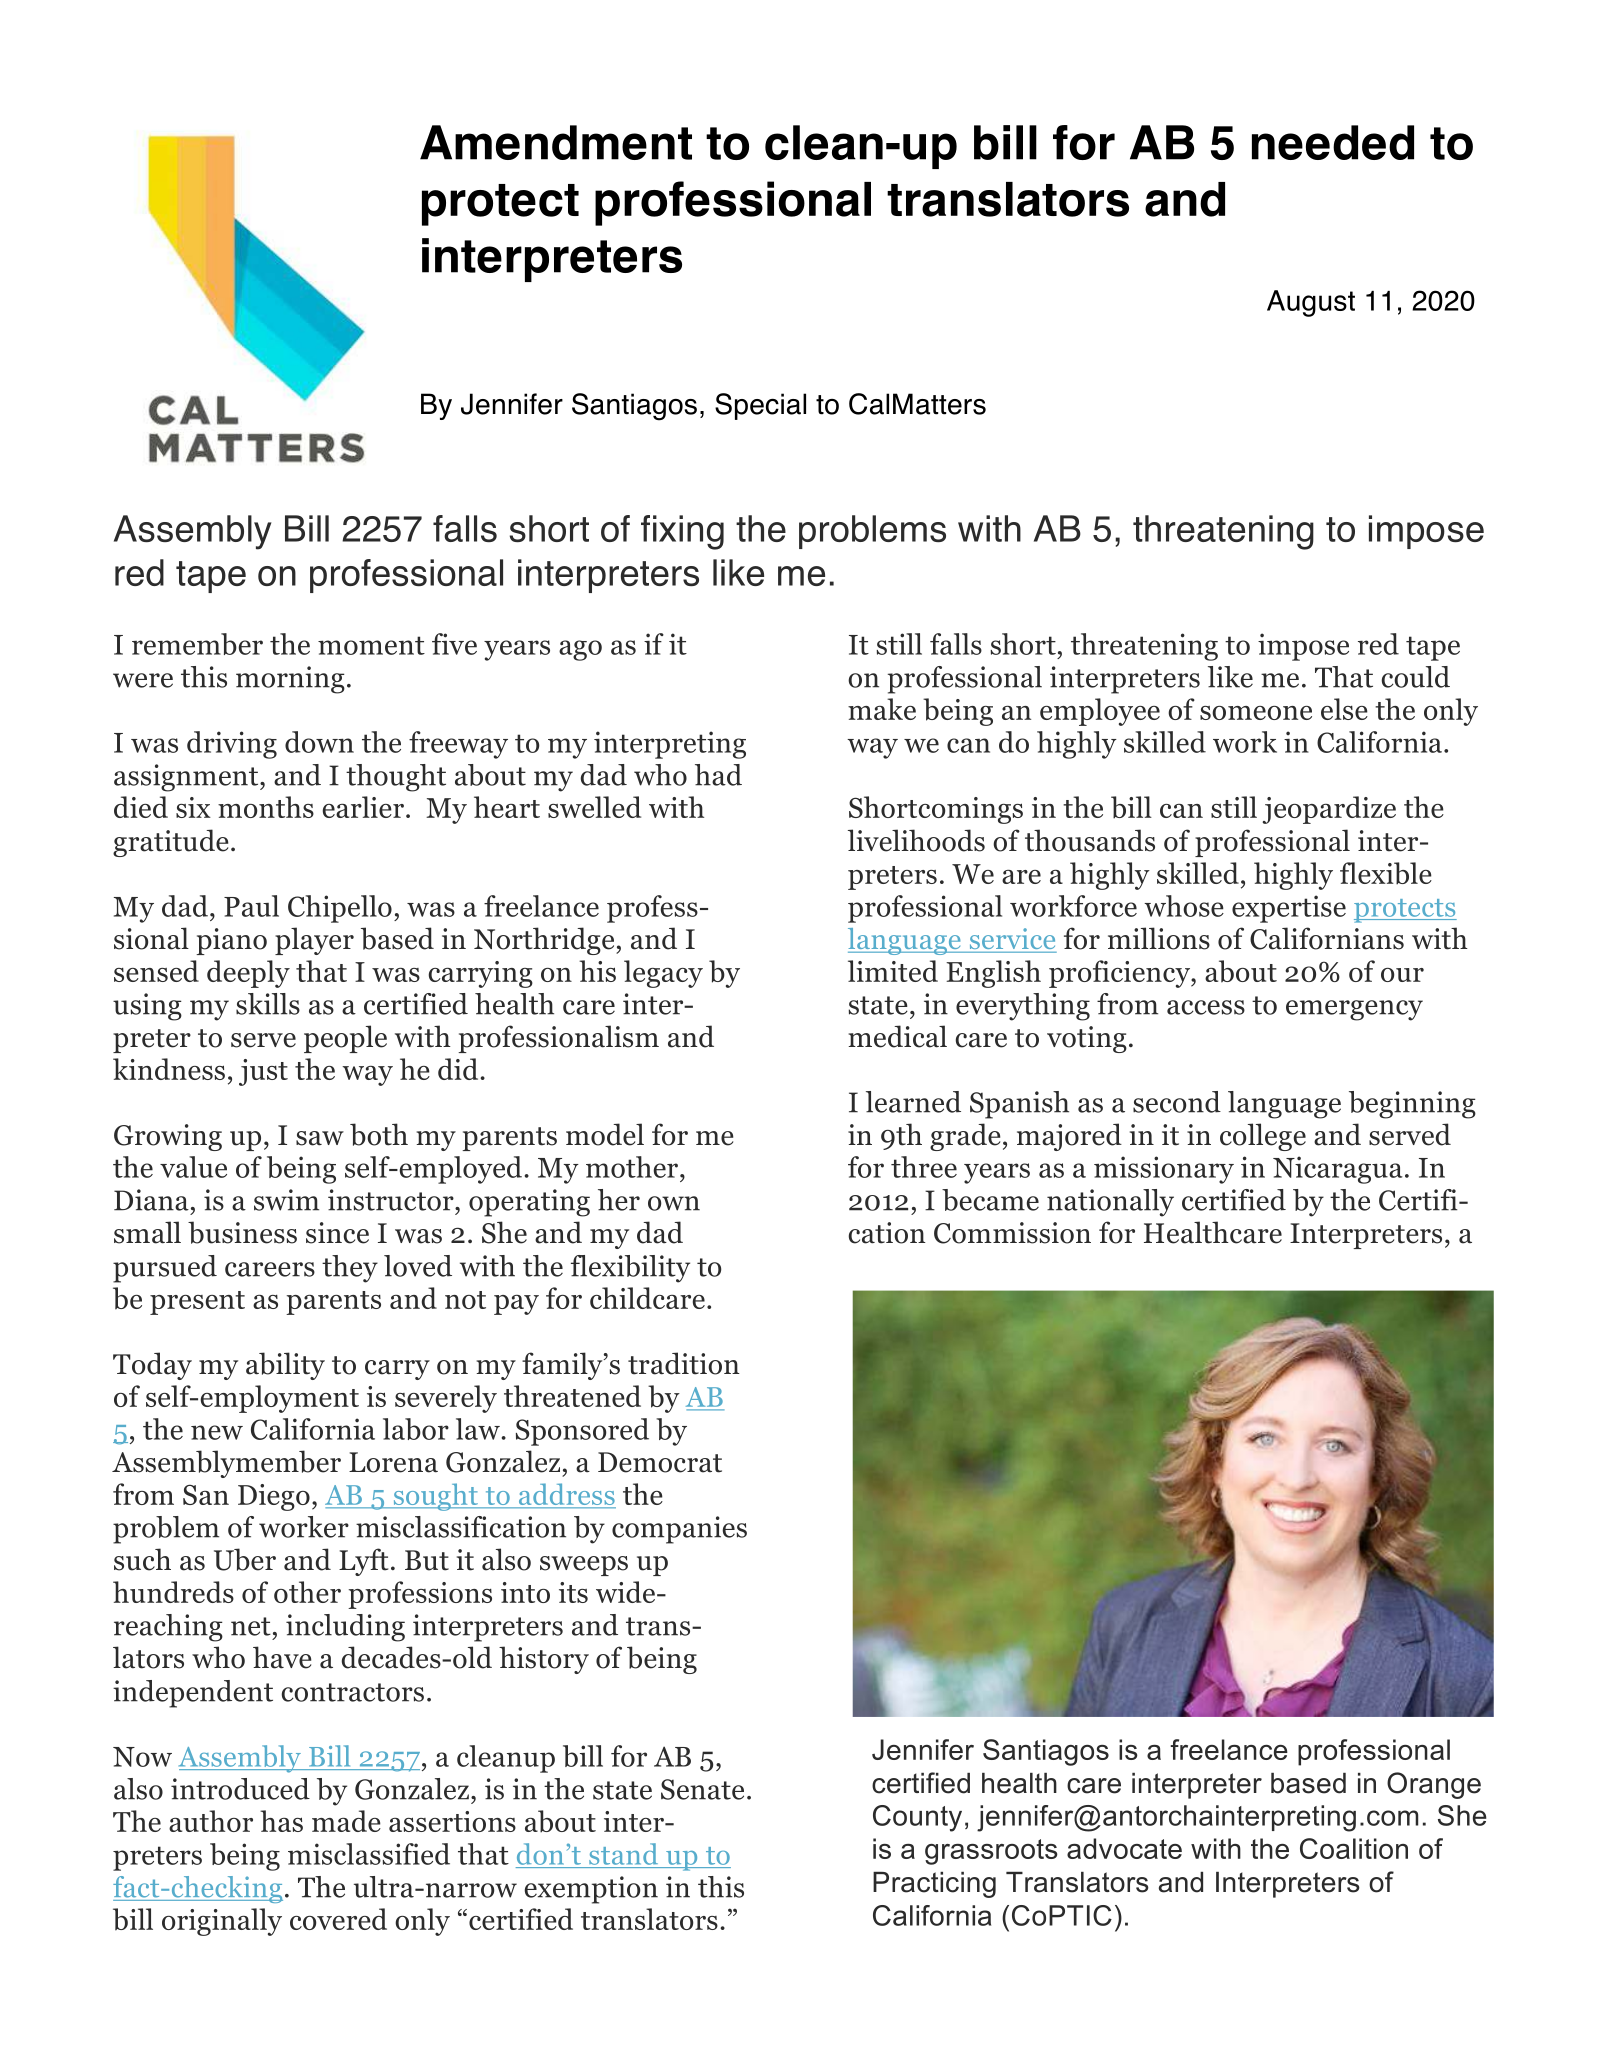 Image resolution: width=1601 pixels, height=2072 pixels. I want to click on Special, so click(760, 406).
